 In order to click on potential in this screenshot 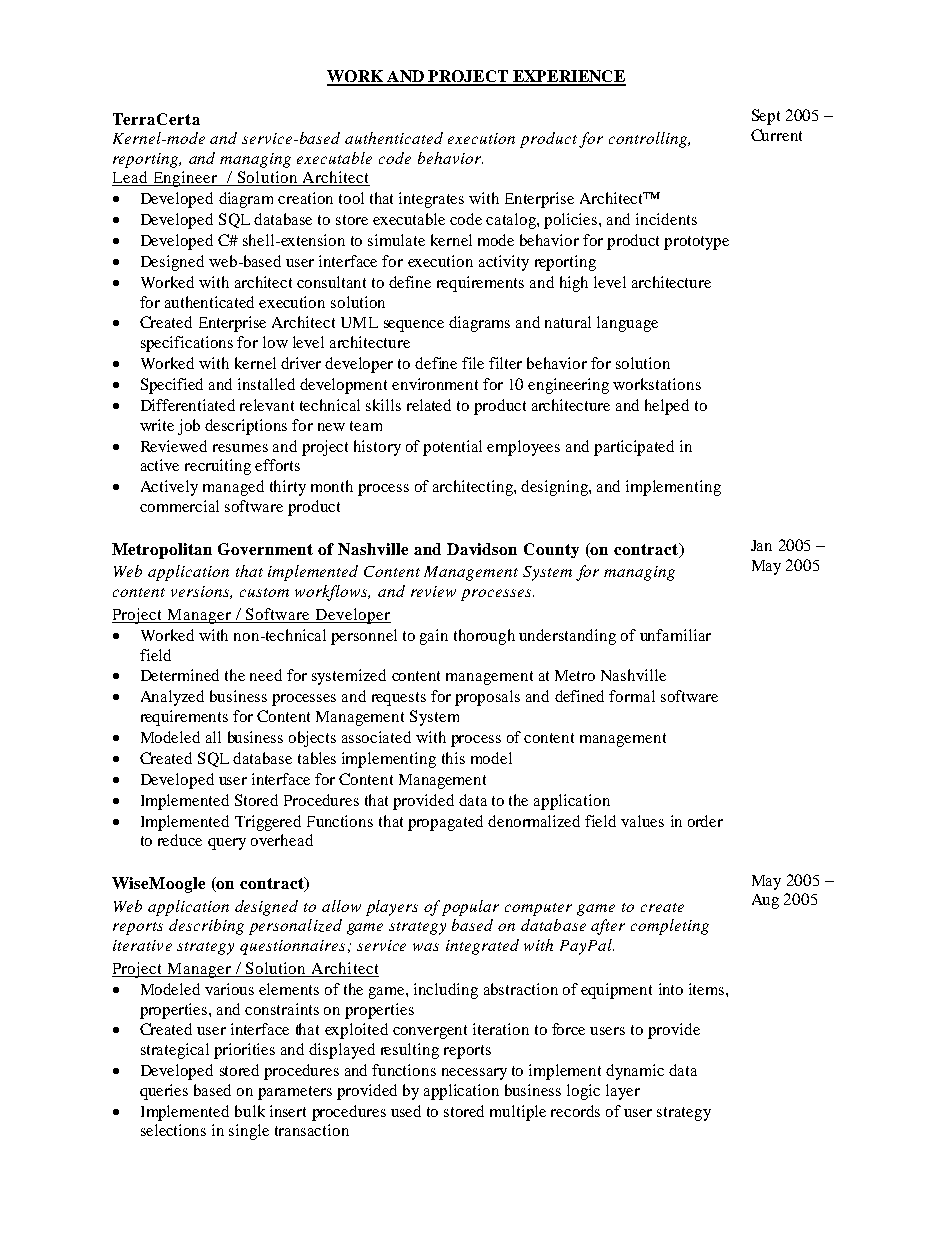, I will do `click(452, 448)`.
